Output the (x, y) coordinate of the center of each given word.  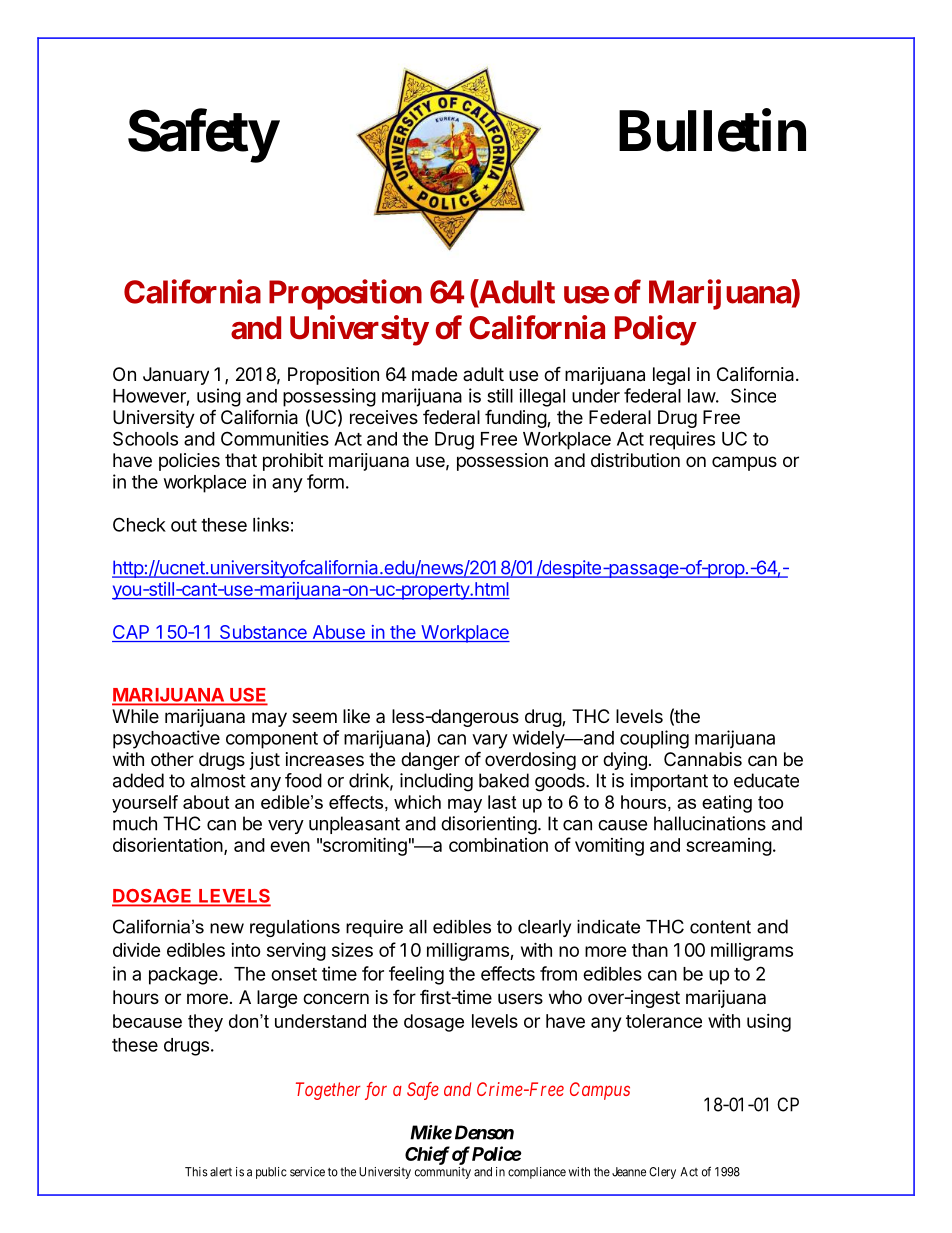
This (196, 1172)
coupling (654, 739)
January (176, 376)
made (434, 374)
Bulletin (712, 131)
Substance (263, 633)
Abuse (338, 633)
